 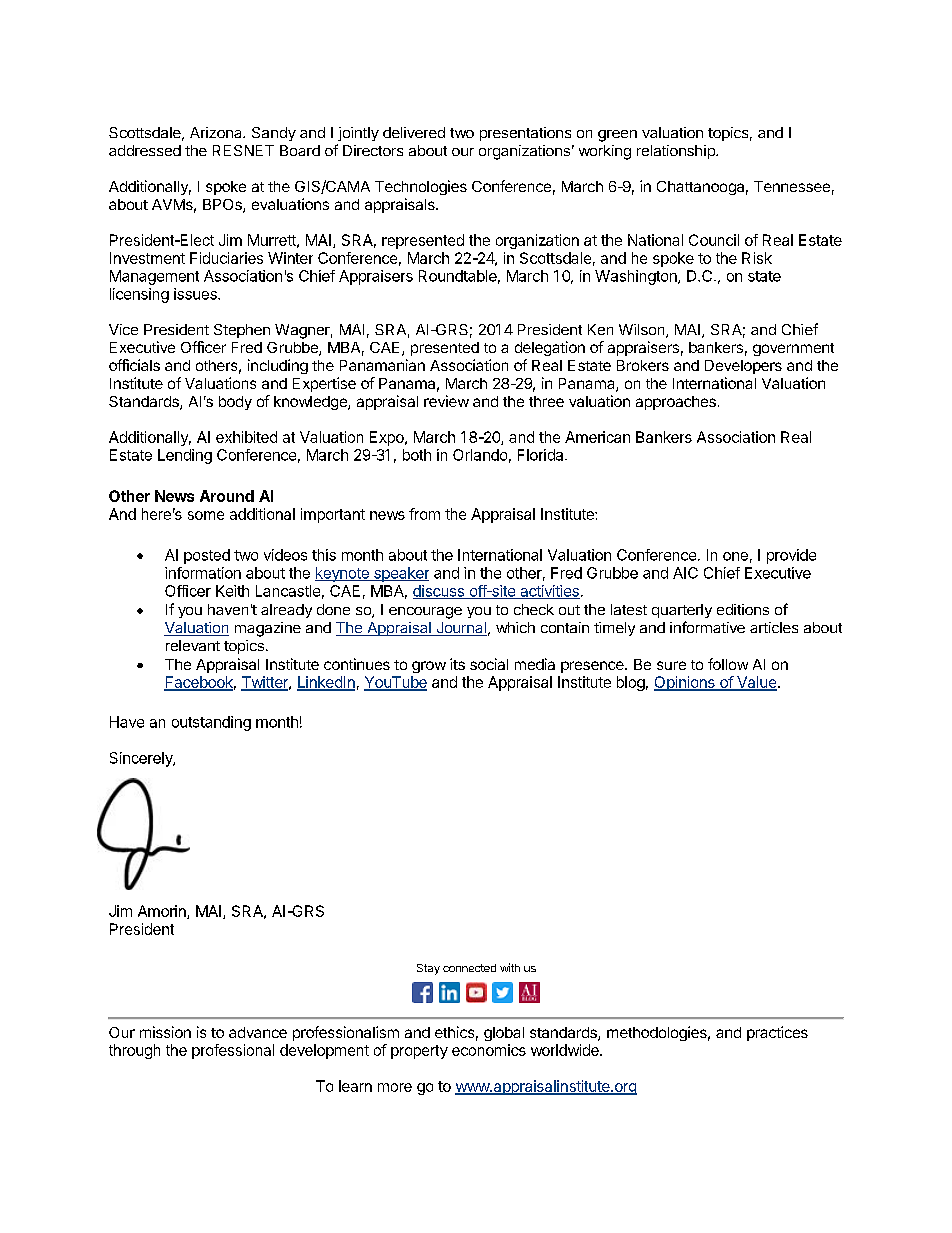 What do you see at coordinates (232, 591) in the screenshot?
I see `Keith` at bounding box center [232, 591].
